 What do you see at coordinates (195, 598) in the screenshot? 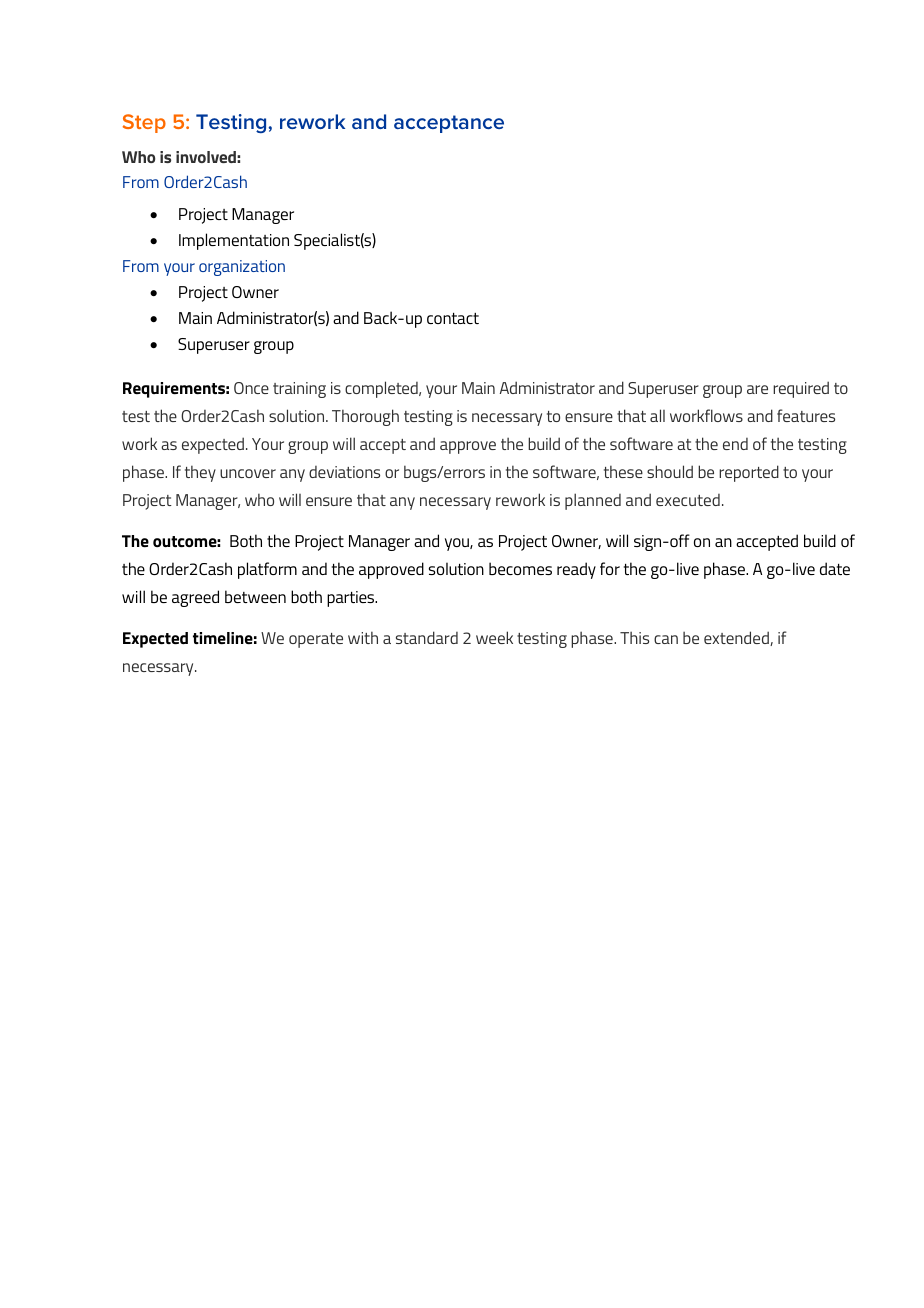
I see `agreed` at bounding box center [195, 598].
